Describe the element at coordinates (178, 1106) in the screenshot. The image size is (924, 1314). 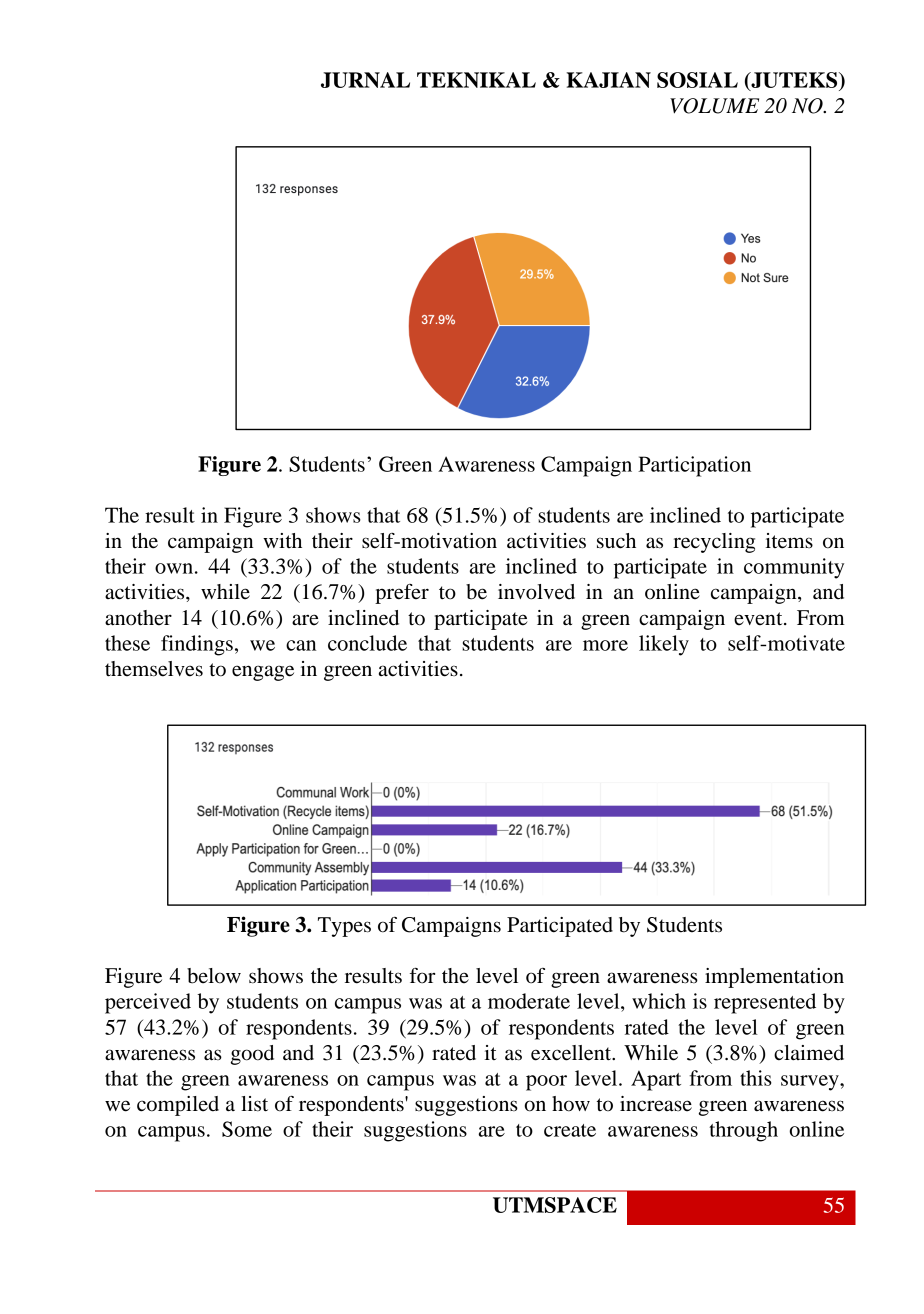
I see `compiled` at that location.
